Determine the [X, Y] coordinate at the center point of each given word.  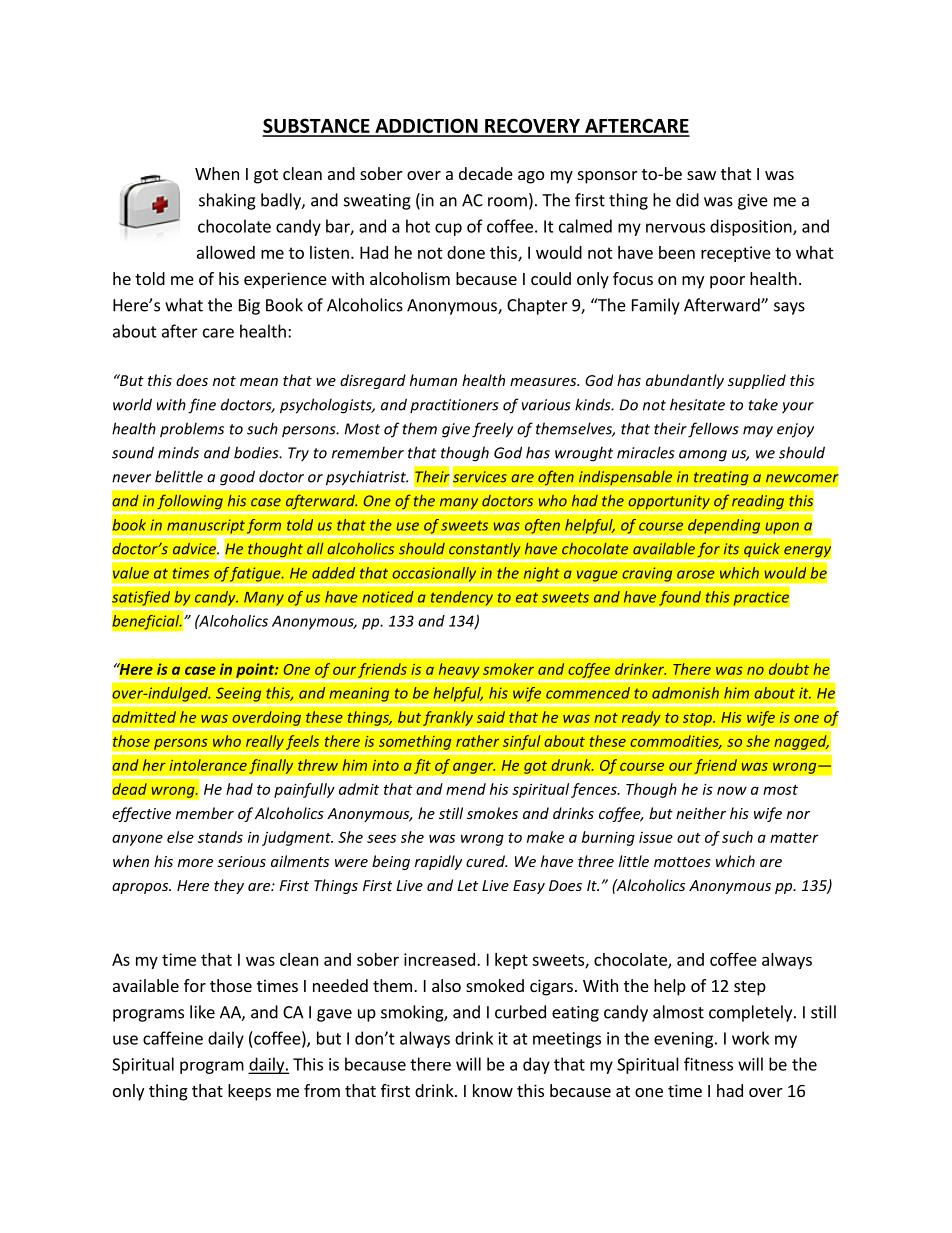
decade [486, 173]
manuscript [207, 526]
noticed [388, 597]
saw [701, 175]
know [493, 1090]
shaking [227, 201]
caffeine [173, 1038]
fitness [708, 1064]
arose [696, 574]
